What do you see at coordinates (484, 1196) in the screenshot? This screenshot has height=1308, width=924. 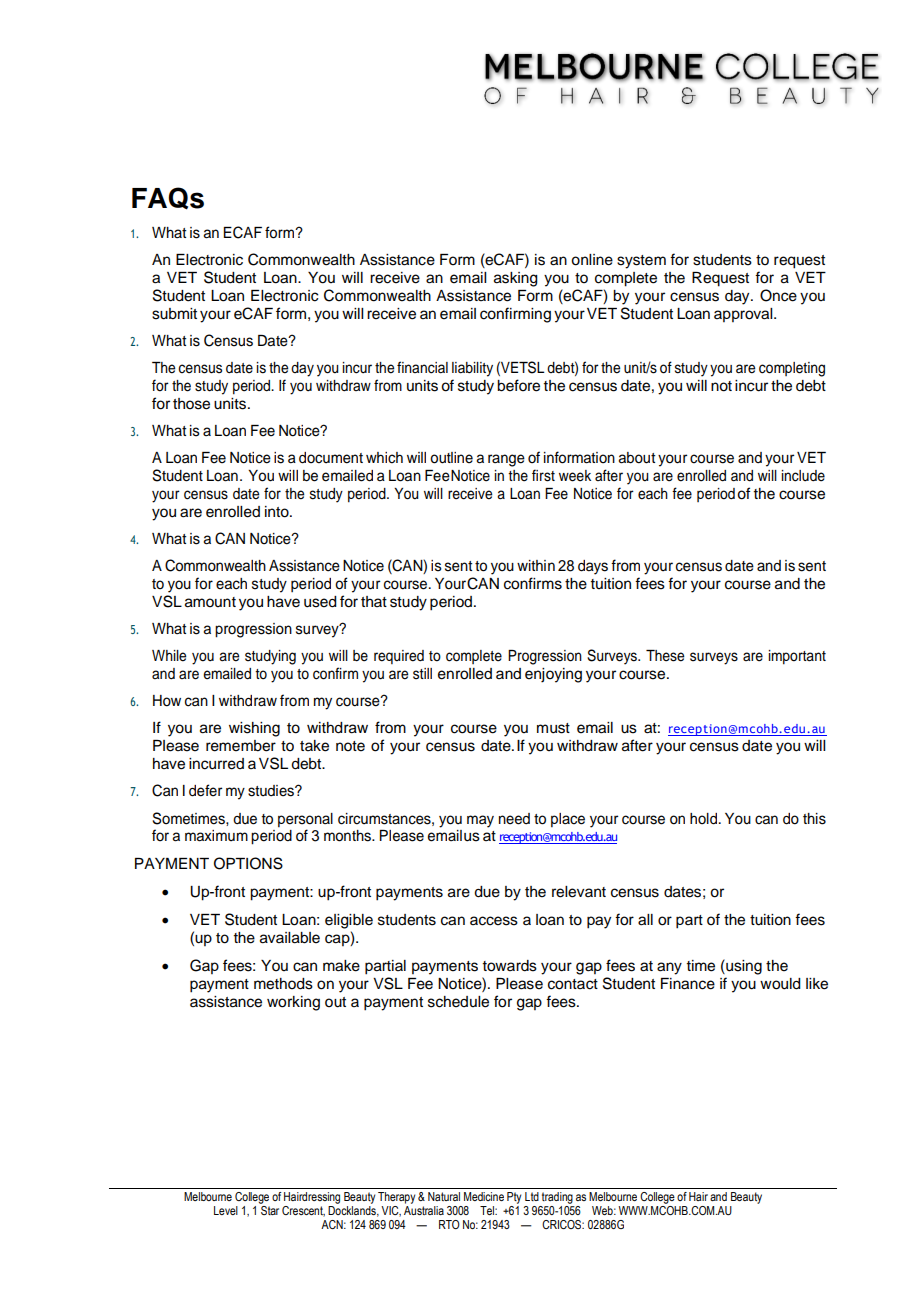 I see `Medicine` at bounding box center [484, 1196].
